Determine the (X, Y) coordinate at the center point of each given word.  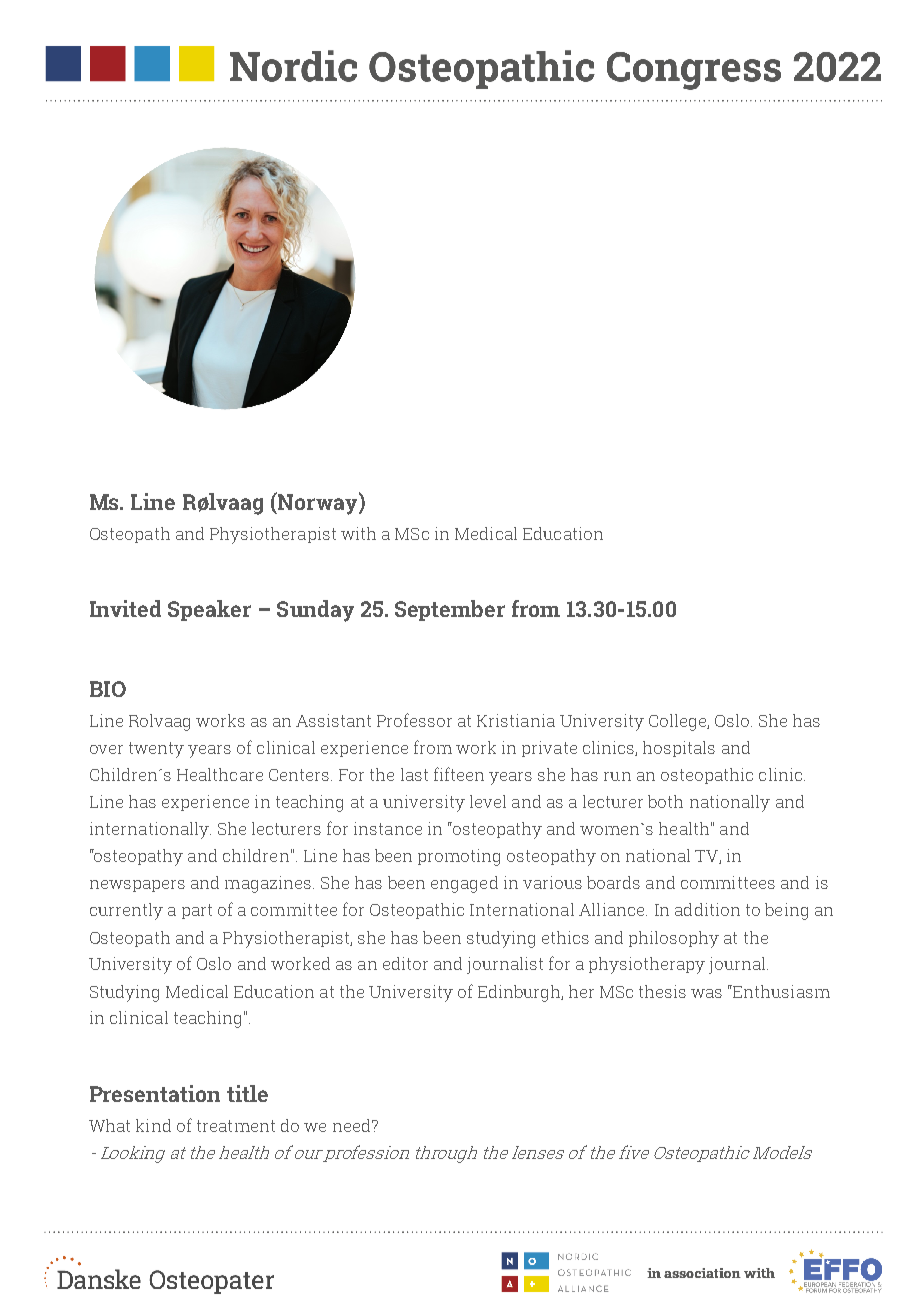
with (358, 533)
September (450, 610)
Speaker (209, 610)
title (247, 1093)
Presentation (155, 1093)
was (706, 993)
